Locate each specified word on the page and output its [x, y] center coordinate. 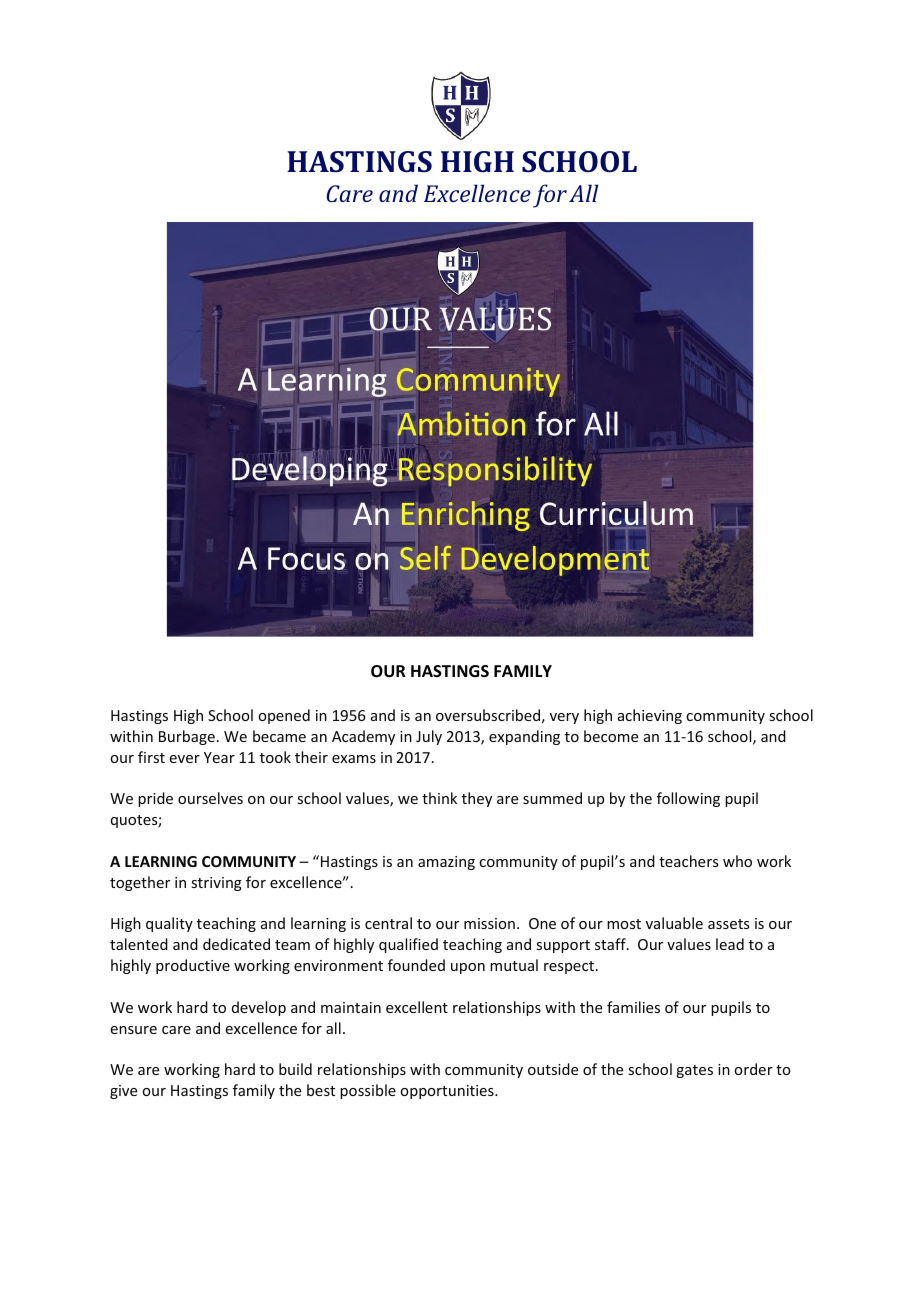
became [279, 736]
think [439, 798]
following [688, 799]
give [123, 1092]
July [429, 737]
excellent [417, 1007]
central [388, 923]
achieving [650, 716]
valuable [674, 923]
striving [216, 884]
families [633, 1007]
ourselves [210, 798]
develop [259, 1008]
